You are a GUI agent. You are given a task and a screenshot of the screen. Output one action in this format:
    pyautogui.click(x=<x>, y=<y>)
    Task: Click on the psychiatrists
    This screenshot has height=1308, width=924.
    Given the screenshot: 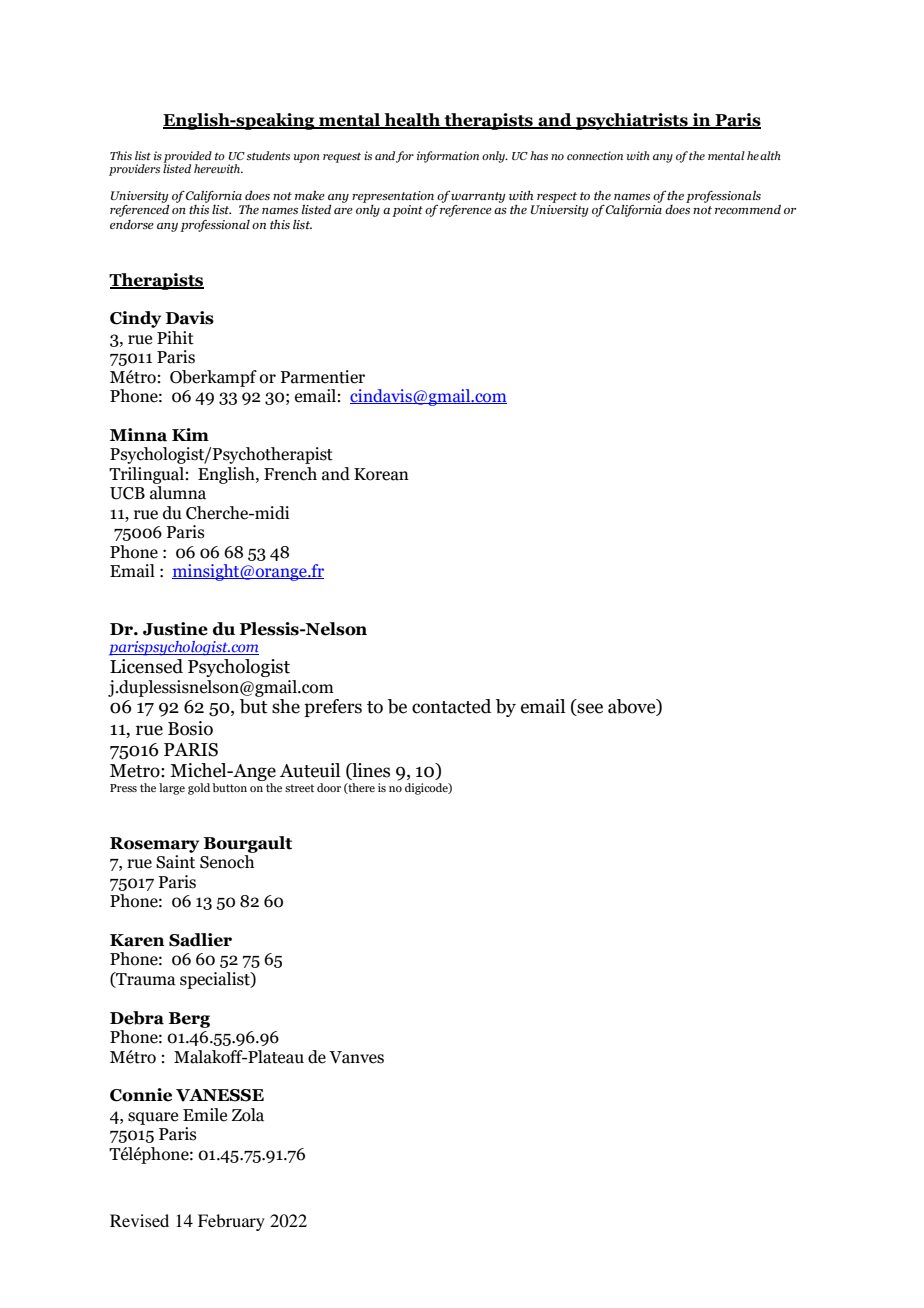 What is the action you would take?
    pyautogui.click(x=632, y=121)
